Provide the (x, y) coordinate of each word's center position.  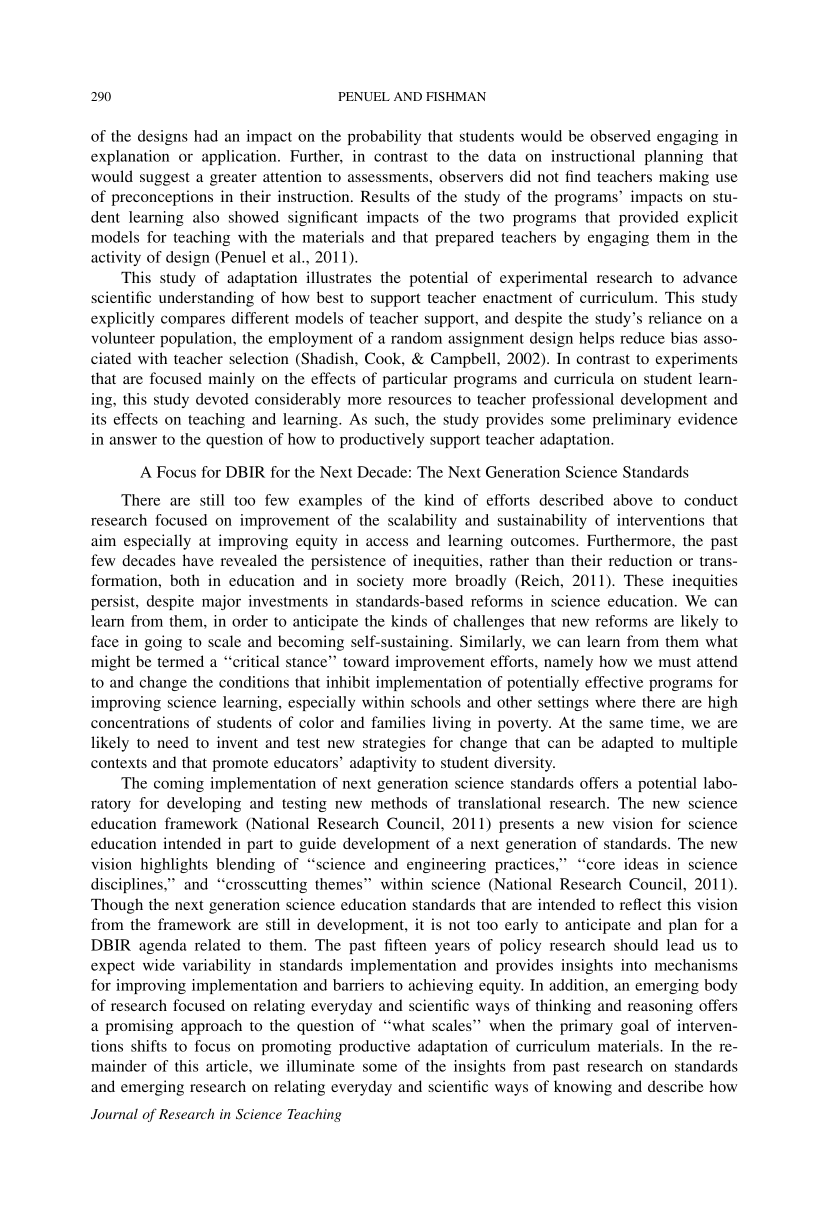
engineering (446, 865)
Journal (114, 1114)
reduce (642, 338)
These (644, 580)
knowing (583, 1088)
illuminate (321, 1066)
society (380, 582)
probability (384, 137)
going (163, 643)
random (416, 338)
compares (193, 321)
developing (204, 804)
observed (620, 136)
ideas (641, 864)
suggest (165, 179)
